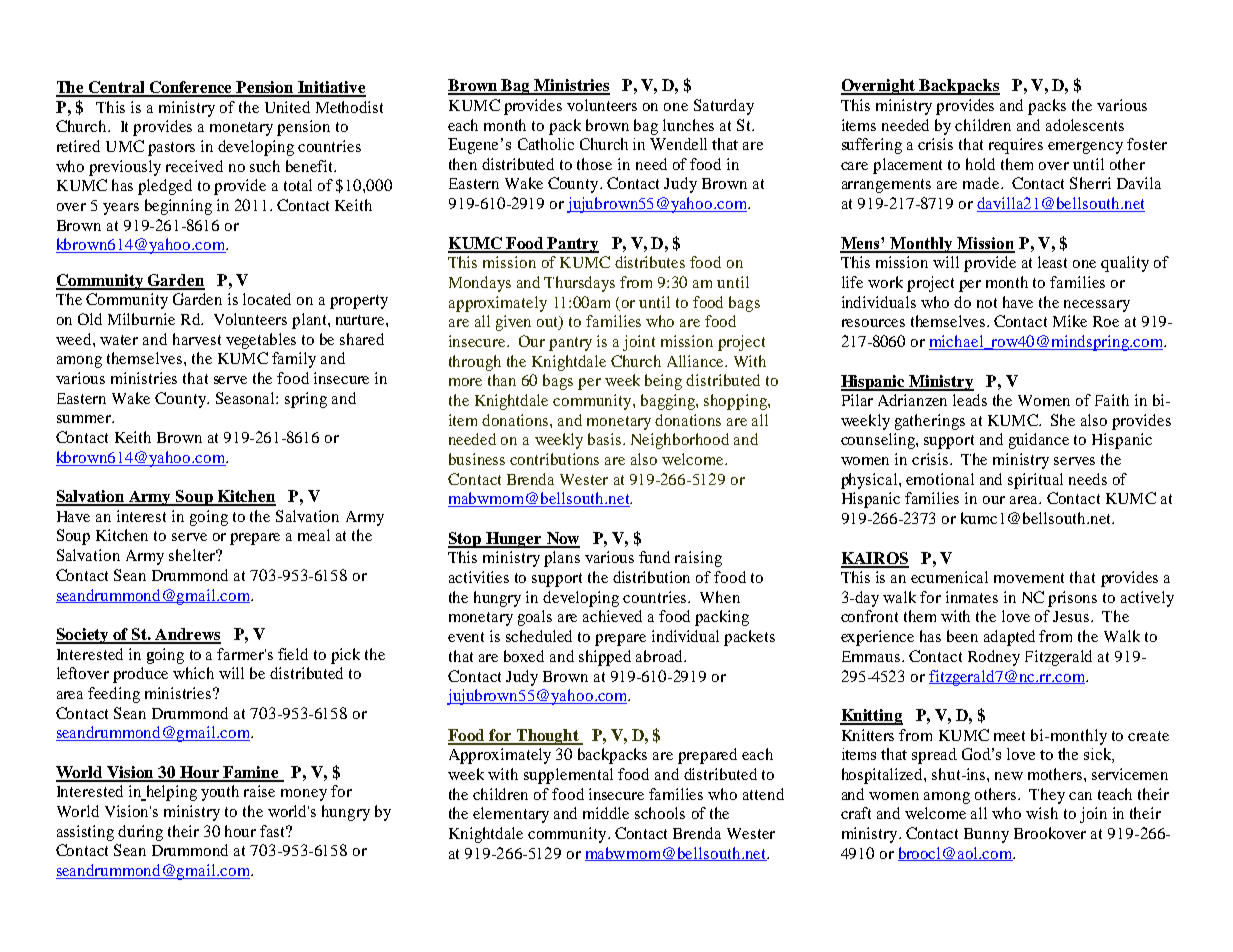 The image size is (1233, 952). What do you see at coordinates (606, 813) in the image?
I see `middle` at bounding box center [606, 813].
